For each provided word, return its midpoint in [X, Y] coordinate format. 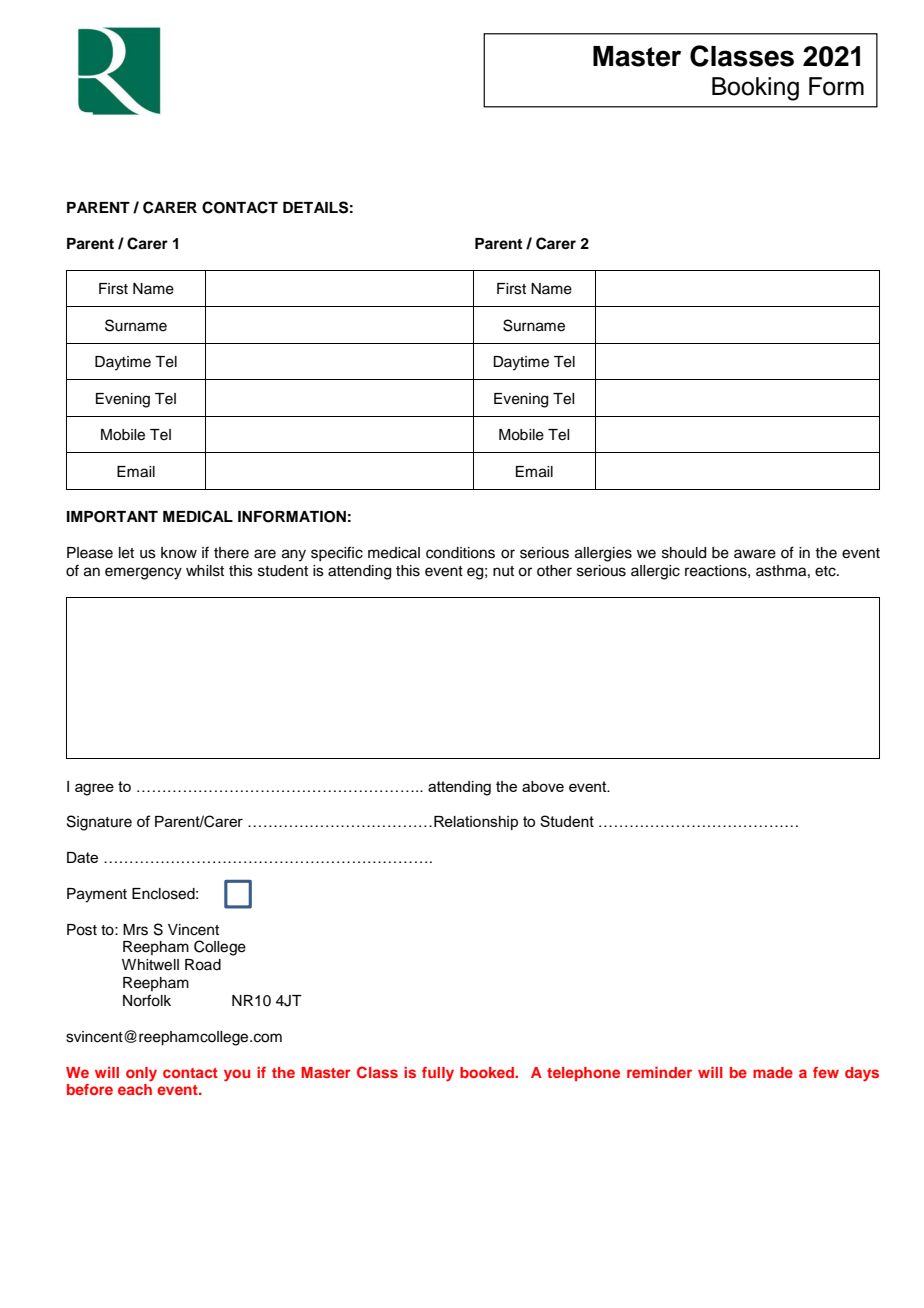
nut [503, 571]
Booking [755, 89]
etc [826, 571]
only [141, 1074]
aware [755, 554]
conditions [460, 553]
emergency [143, 573]
